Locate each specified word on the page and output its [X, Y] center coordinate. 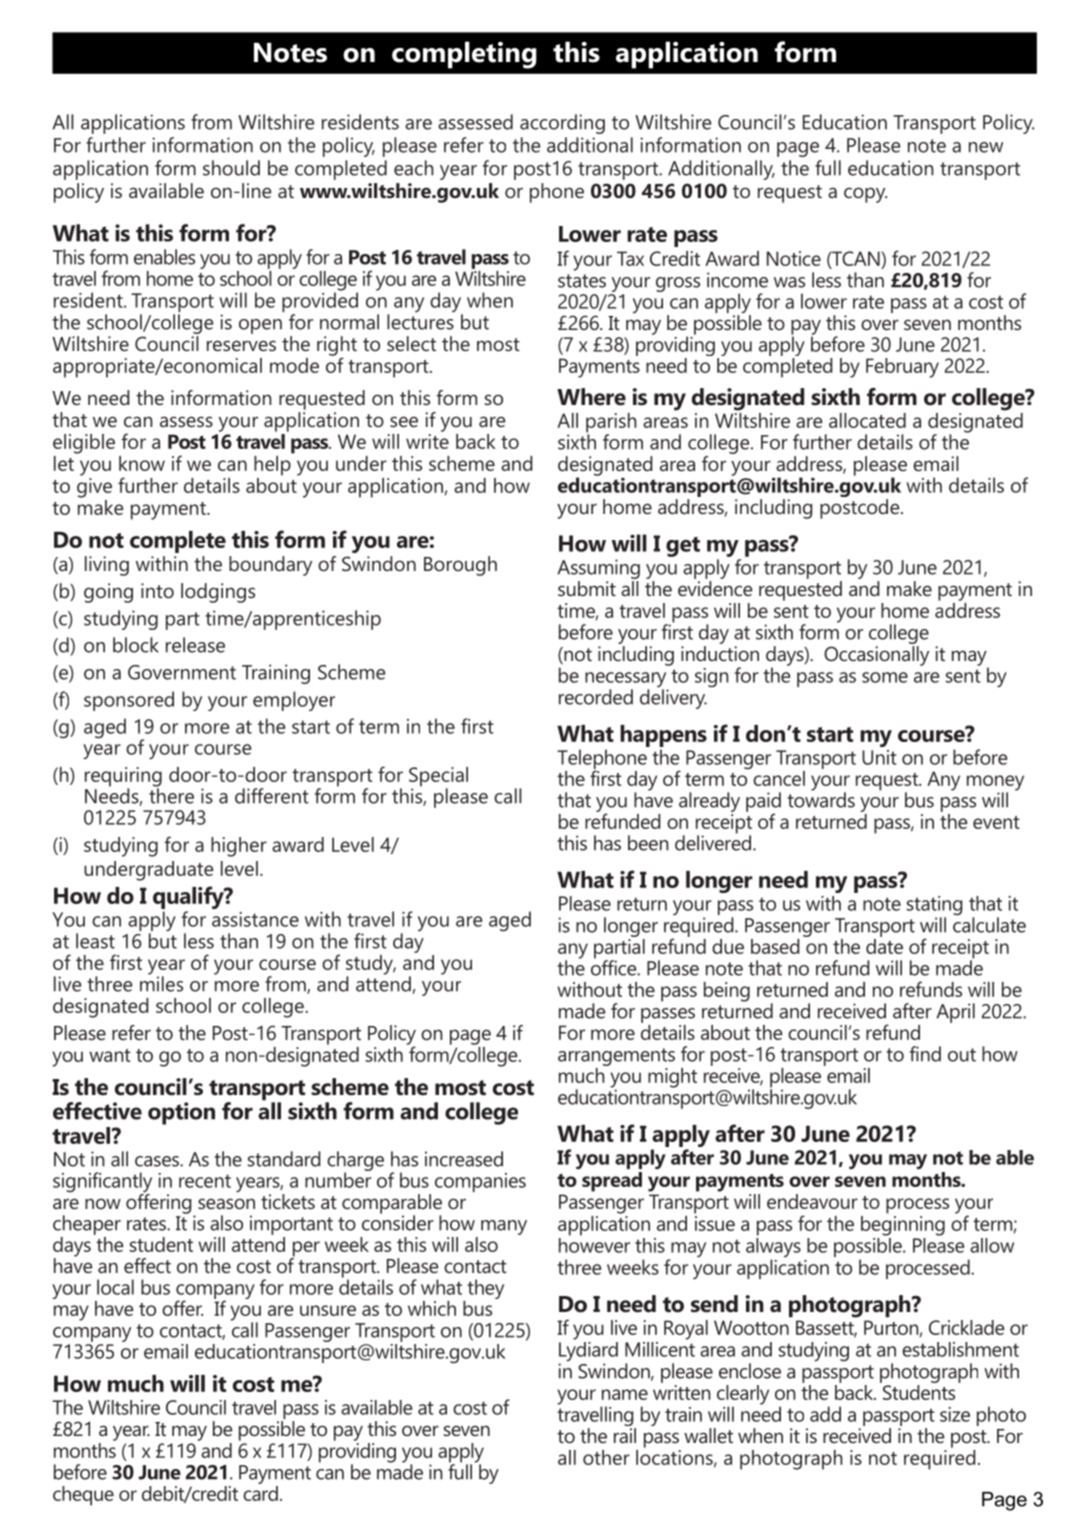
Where [591, 397]
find [925, 1054]
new [986, 147]
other [606, 1457]
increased [464, 1159]
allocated [867, 420]
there [171, 795]
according [562, 124]
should [231, 168]
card [260, 1492]
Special [438, 778]
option [181, 1113]
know [142, 463]
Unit [879, 757]
